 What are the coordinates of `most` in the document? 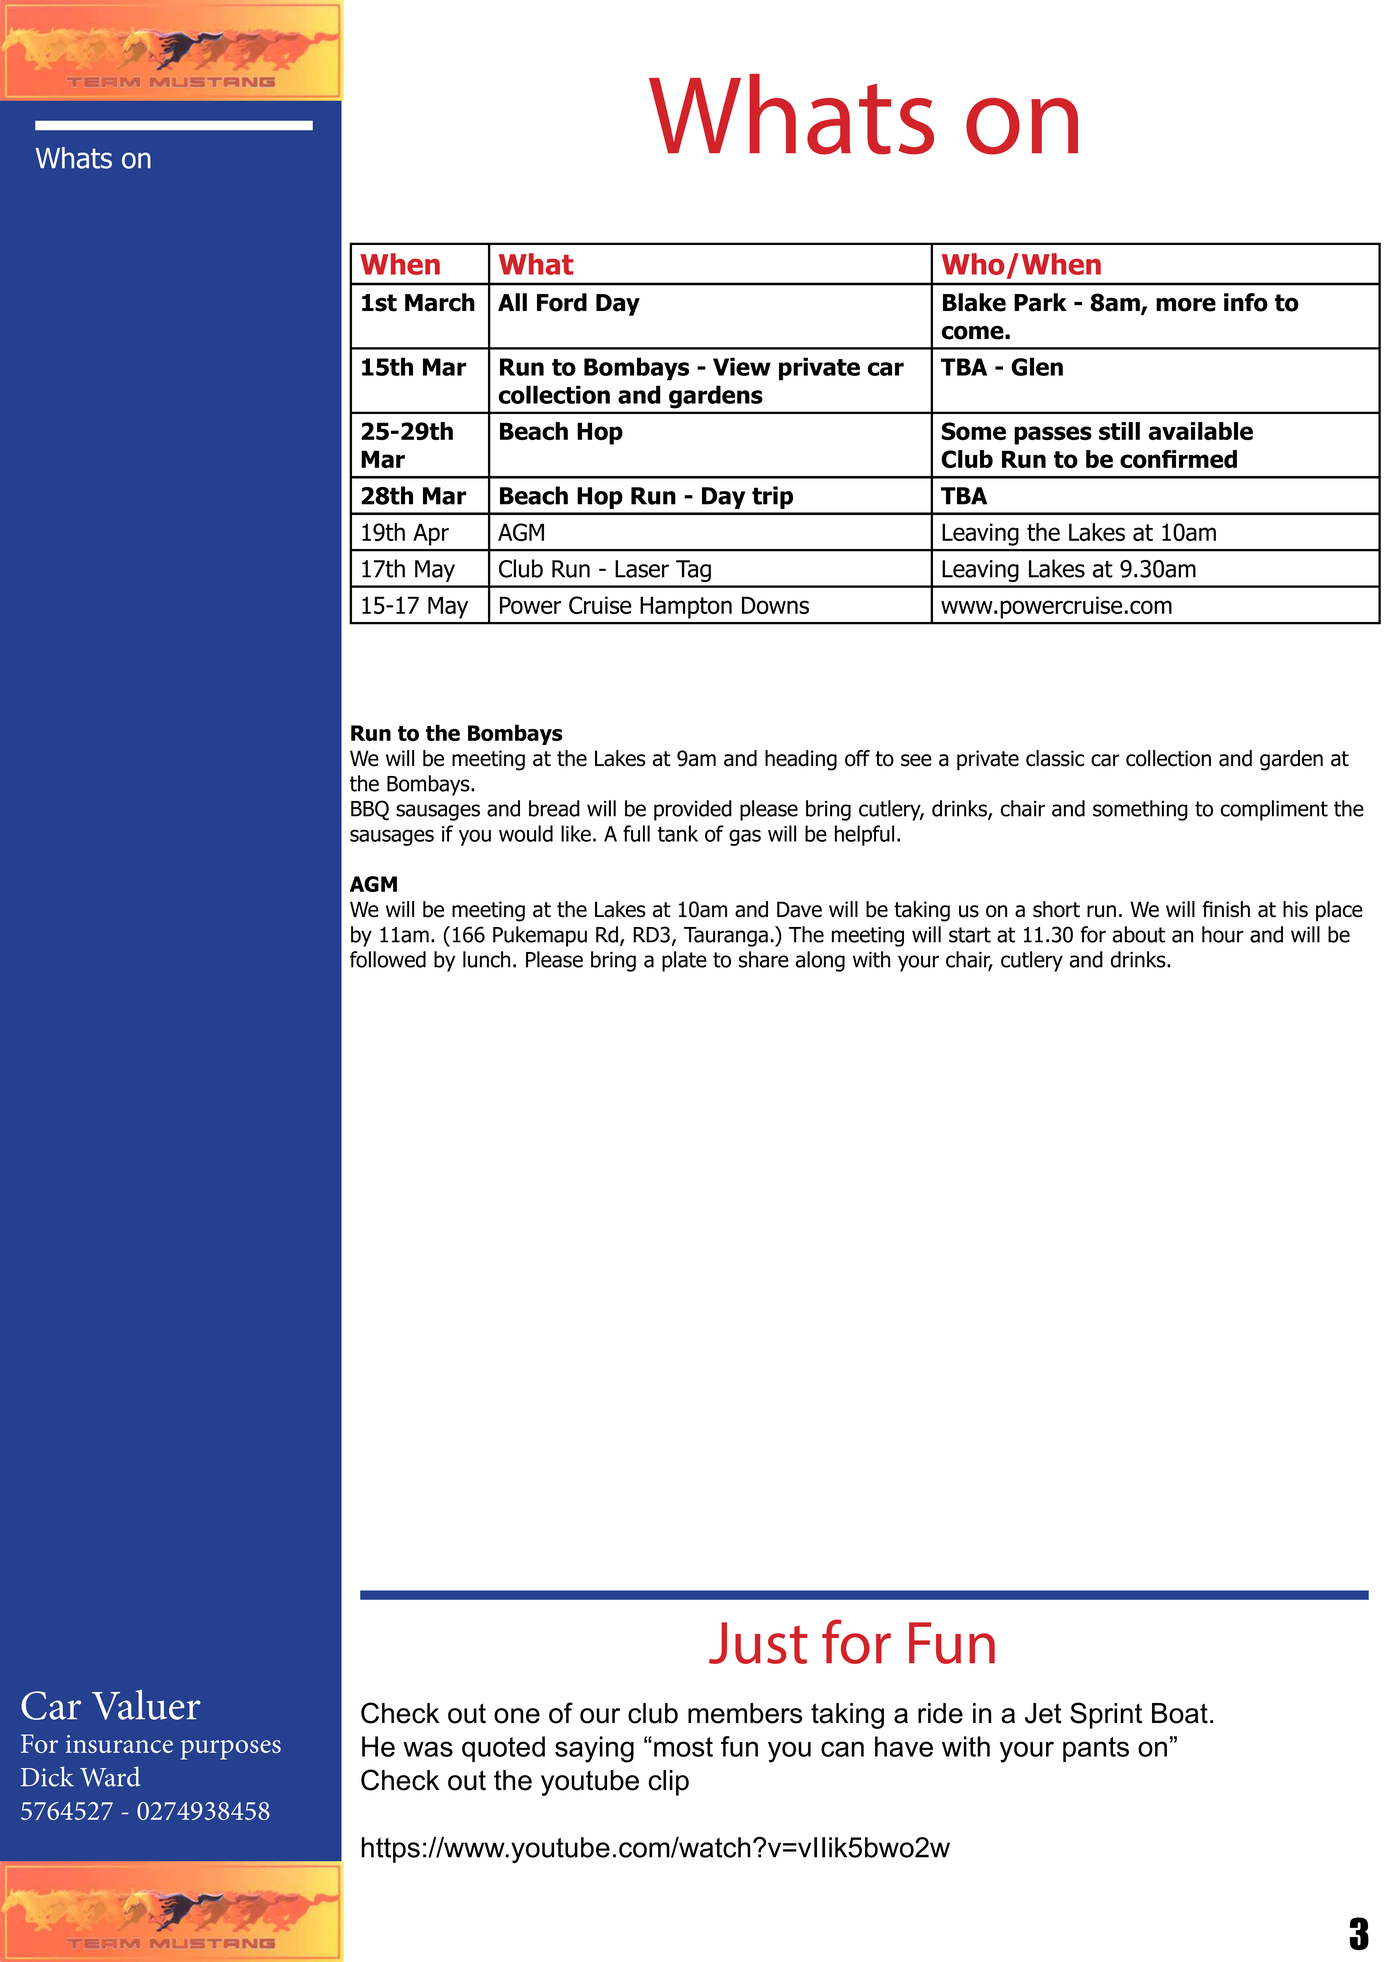 It's located at (683, 1747).
